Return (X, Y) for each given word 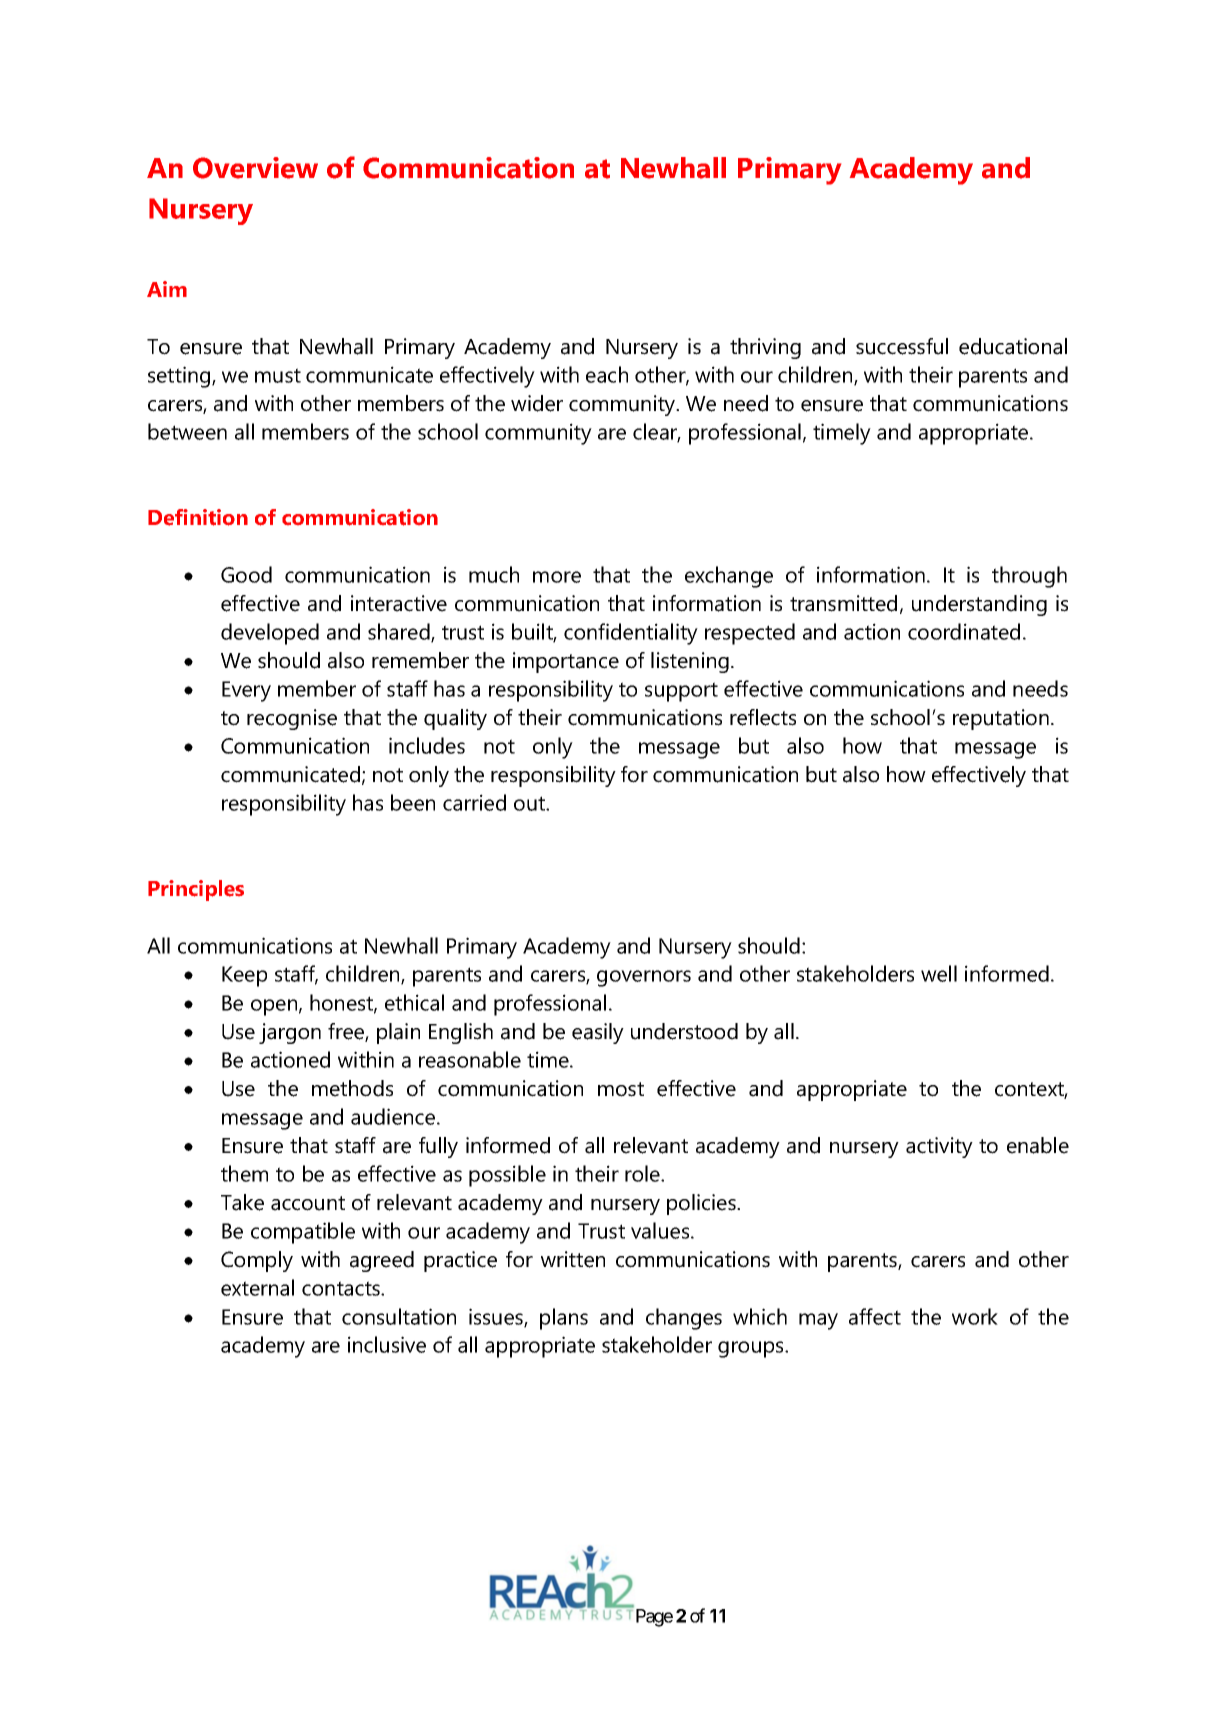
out (530, 803)
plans (564, 1319)
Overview (255, 168)
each (607, 374)
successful (902, 346)
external (257, 1287)
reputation (1001, 719)
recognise (292, 719)
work (975, 1316)
